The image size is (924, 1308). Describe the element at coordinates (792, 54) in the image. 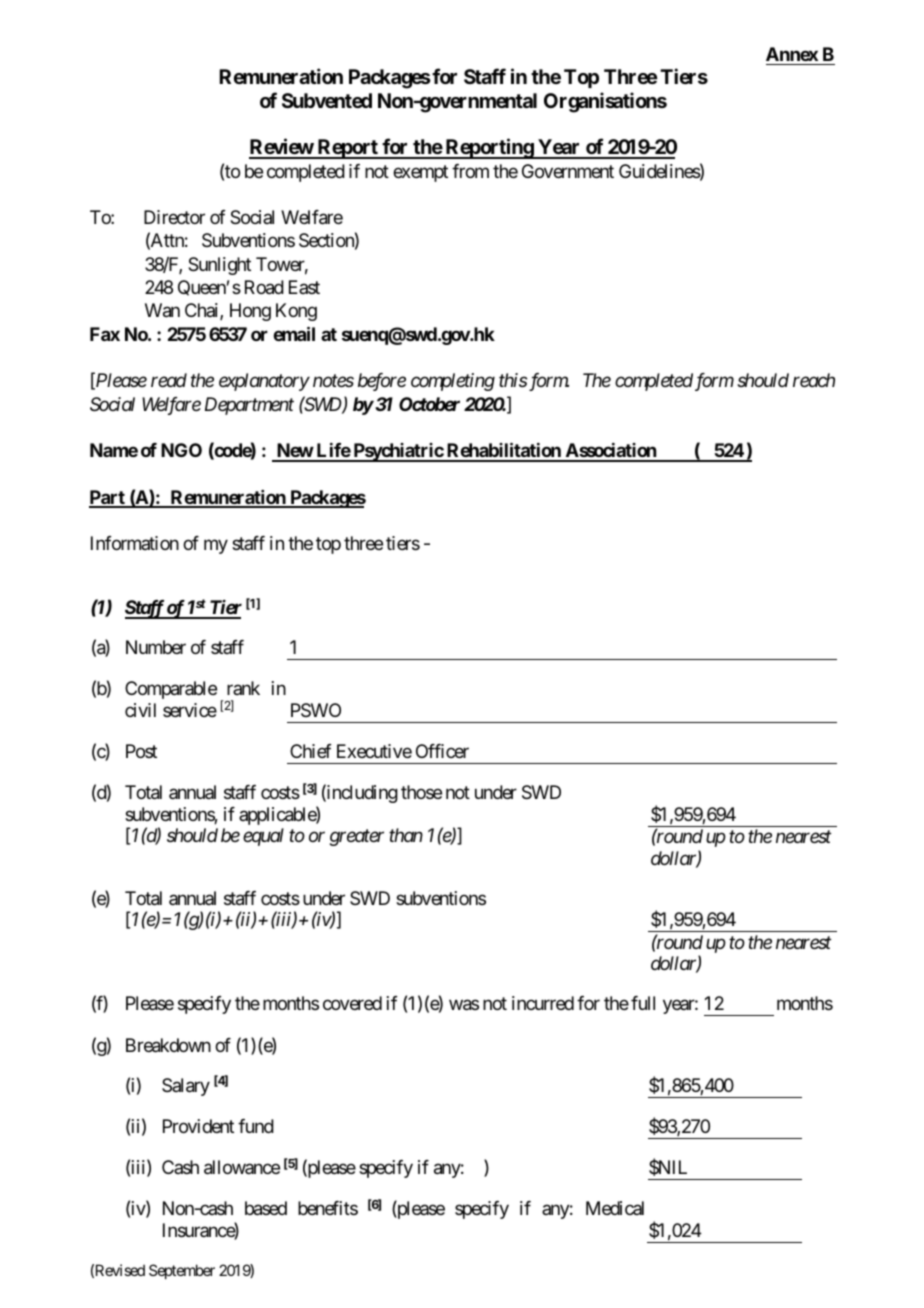

I see `Annex` at that location.
